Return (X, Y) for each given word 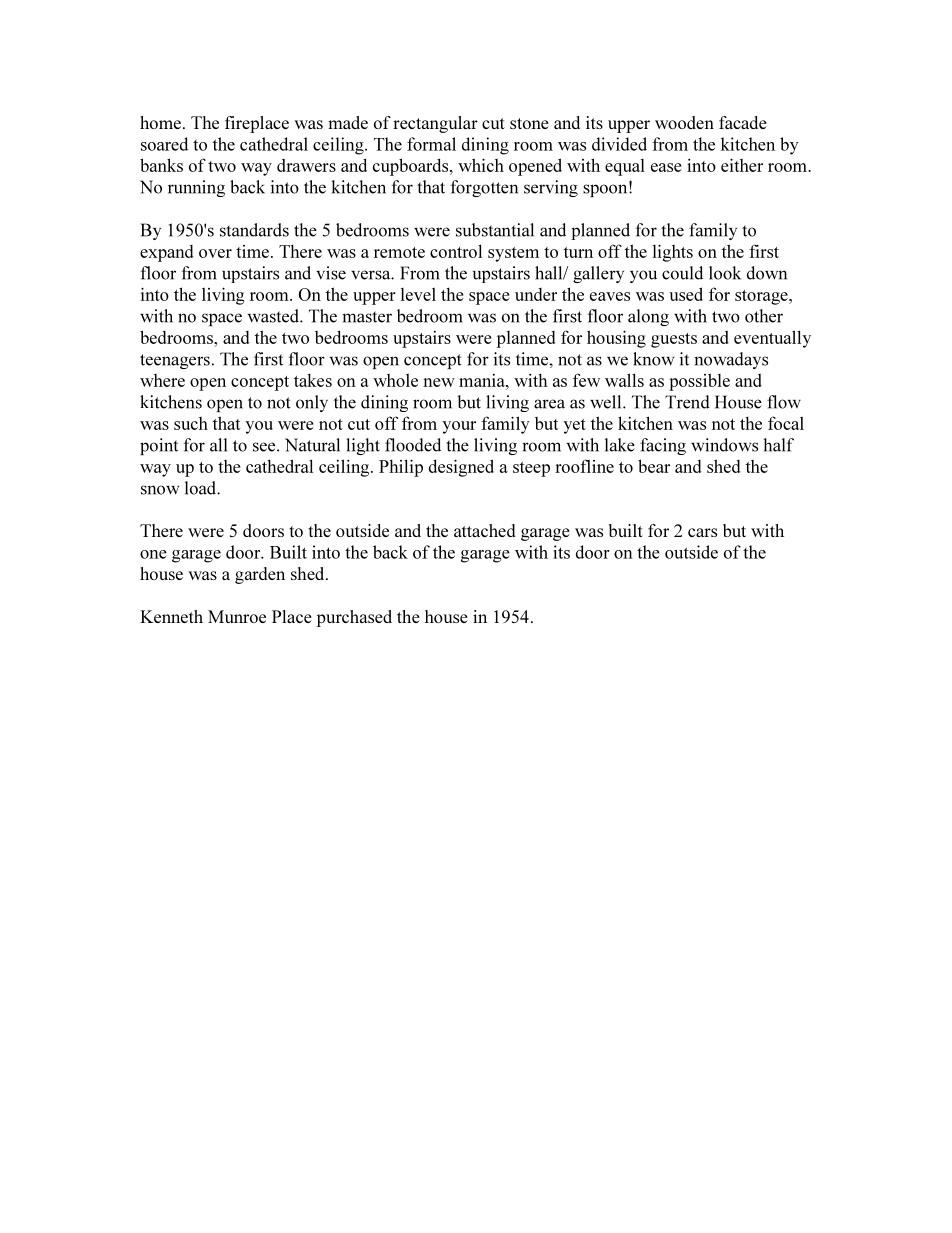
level (418, 294)
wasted (274, 316)
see (265, 447)
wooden (684, 122)
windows (724, 445)
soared (164, 144)
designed (461, 468)
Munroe (237, 616)
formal (431, 144)
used (686, 294)
